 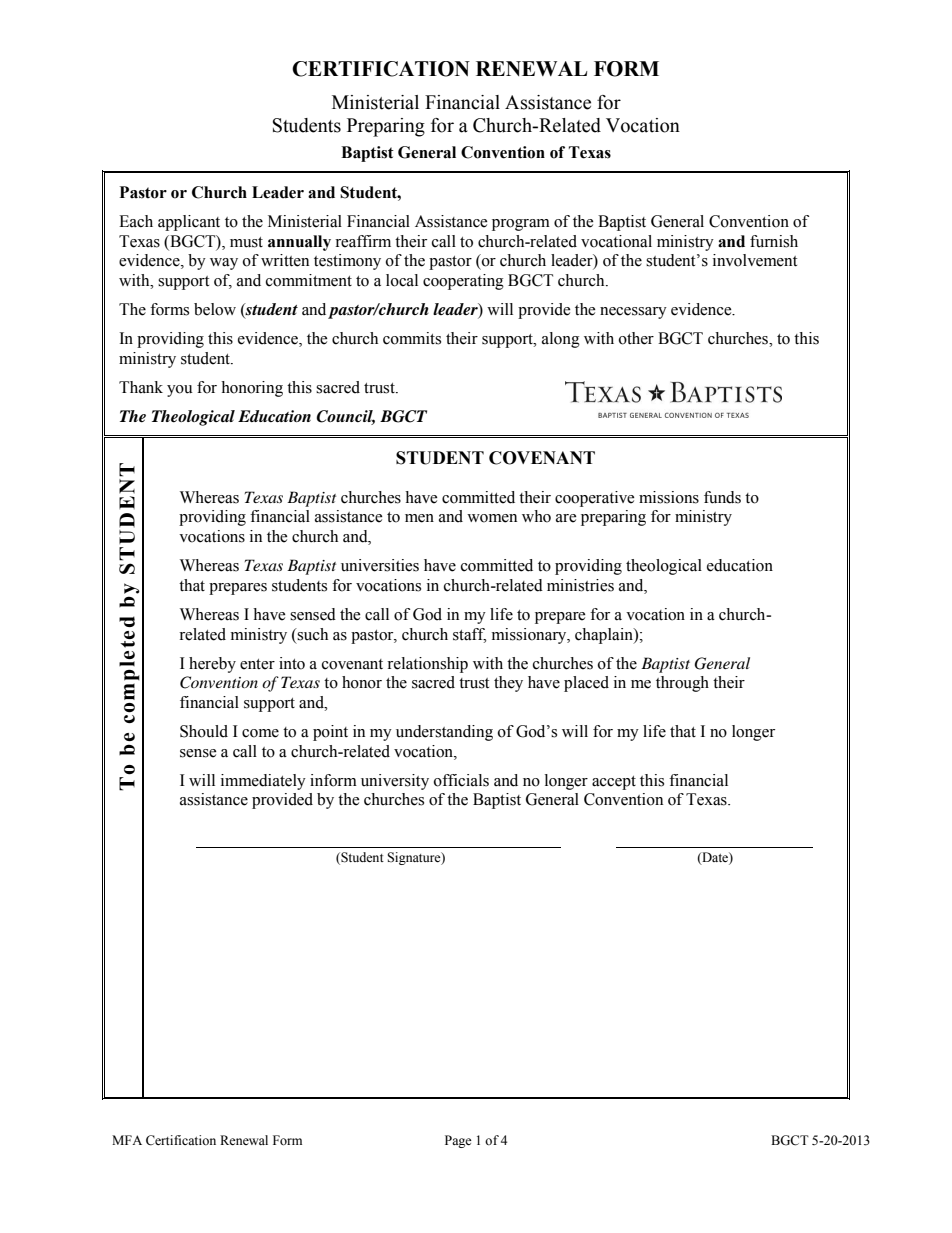 What do you see at coordinates (755, 260) in the image?
I see `involvement` at bounding box center [755, 260].
